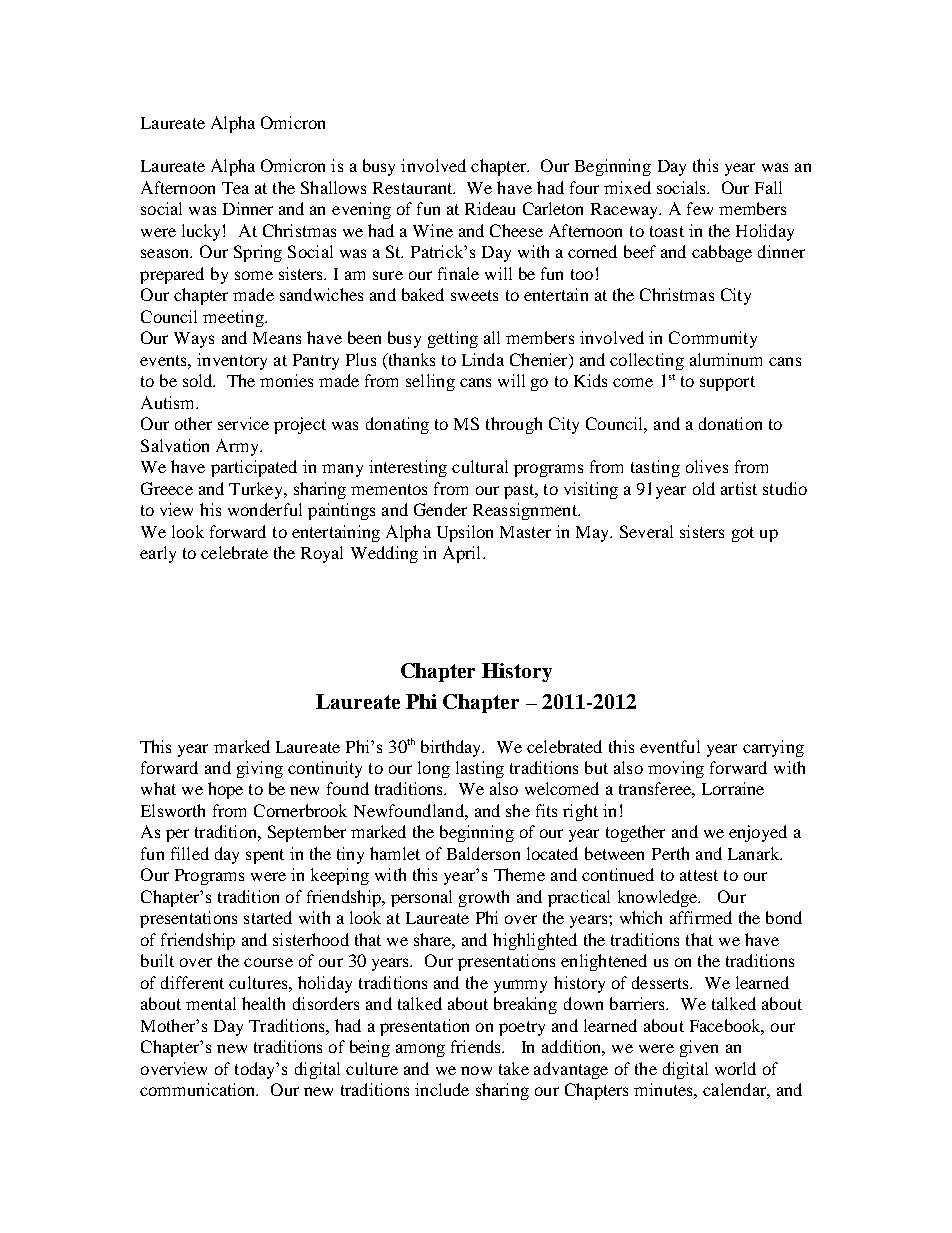  I want to click on got, so click(743, 534).
